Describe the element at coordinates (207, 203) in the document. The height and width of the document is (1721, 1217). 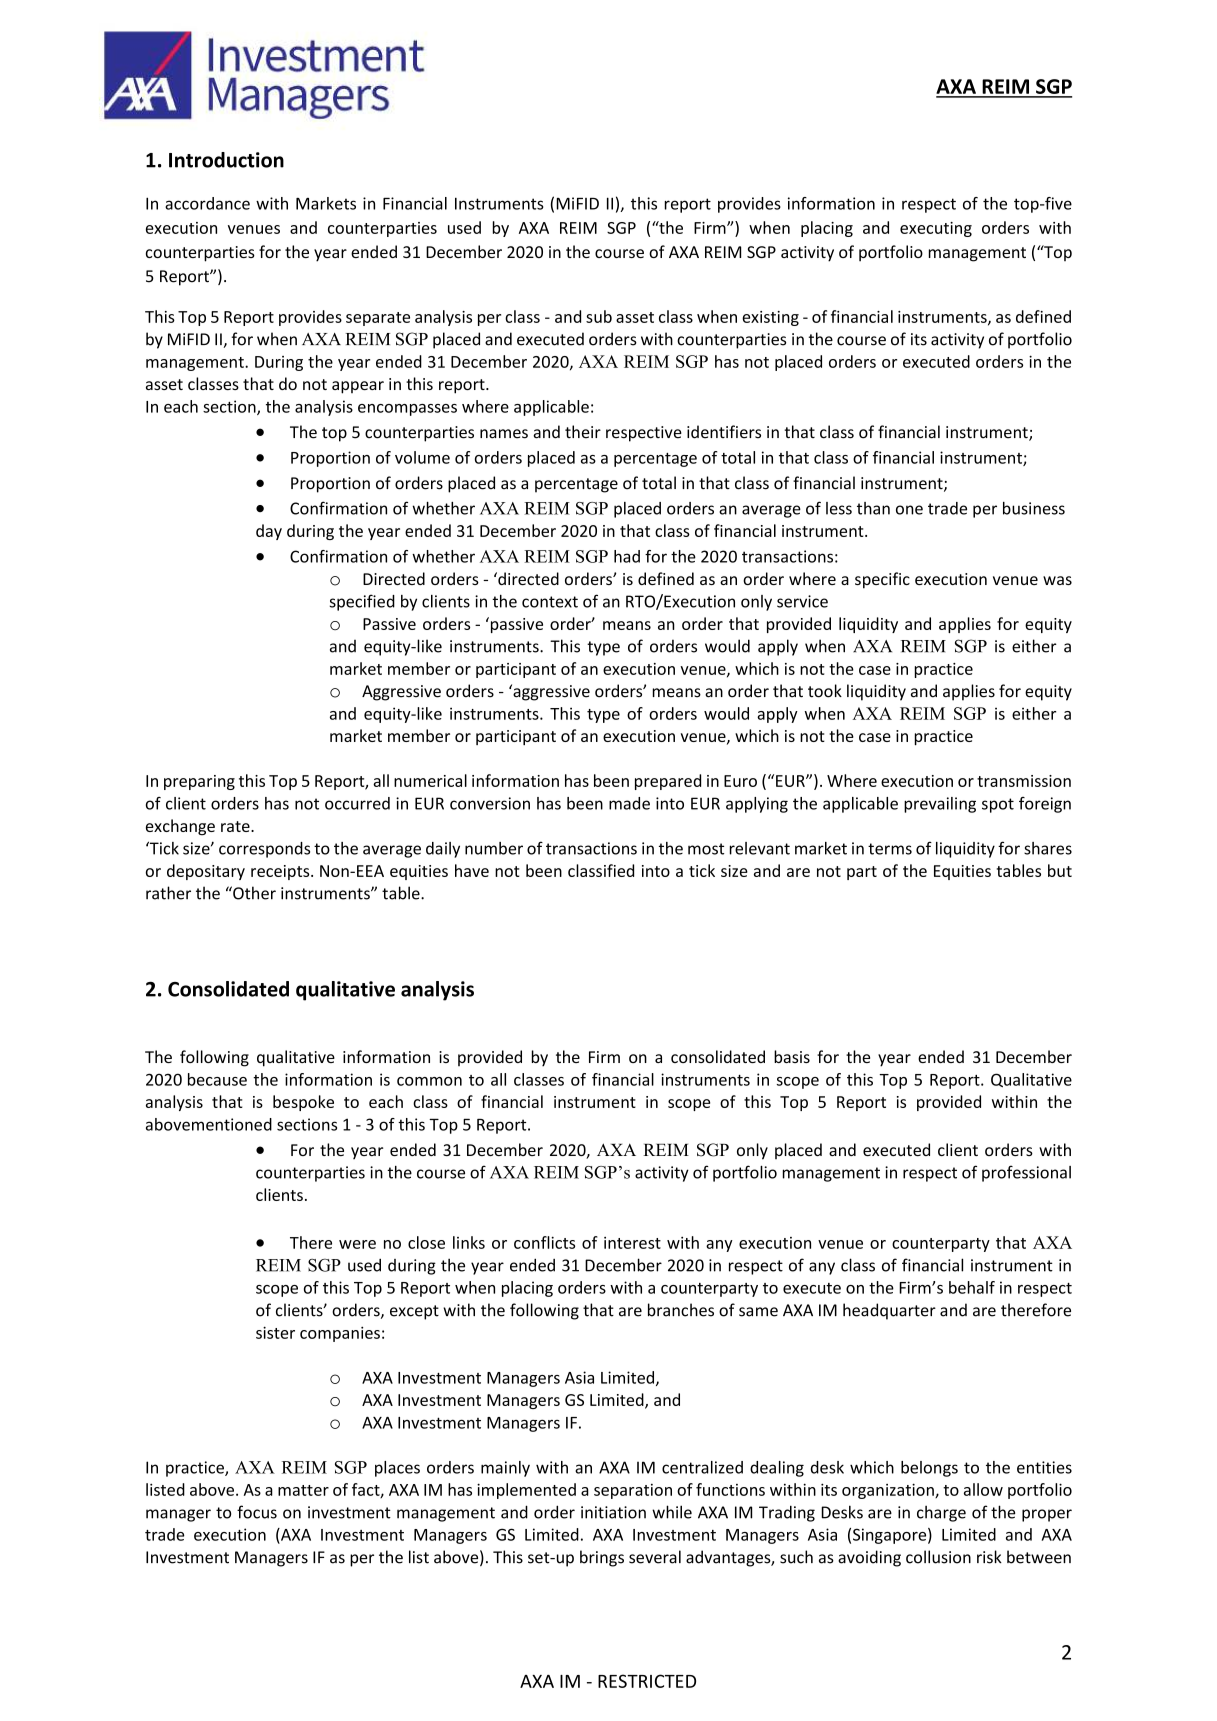
I see `accordance` at that location.
